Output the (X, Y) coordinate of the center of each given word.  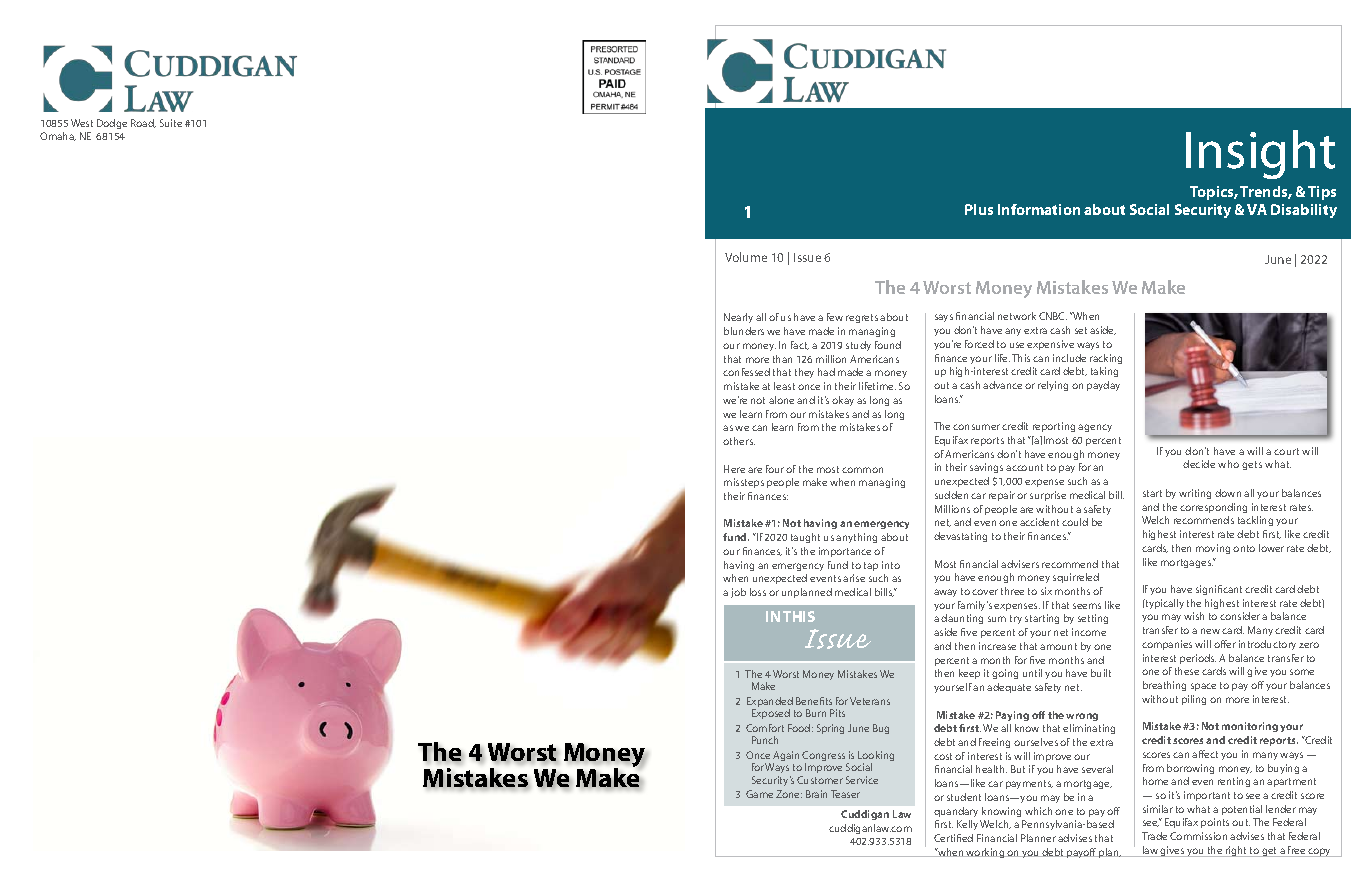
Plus (979, 209)
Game (759, 794)
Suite (171, 123)
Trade (1154, 836)
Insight (1260, 154)
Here (734, 469)
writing (1195, 494)
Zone (789, 794)
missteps (744, 483)
